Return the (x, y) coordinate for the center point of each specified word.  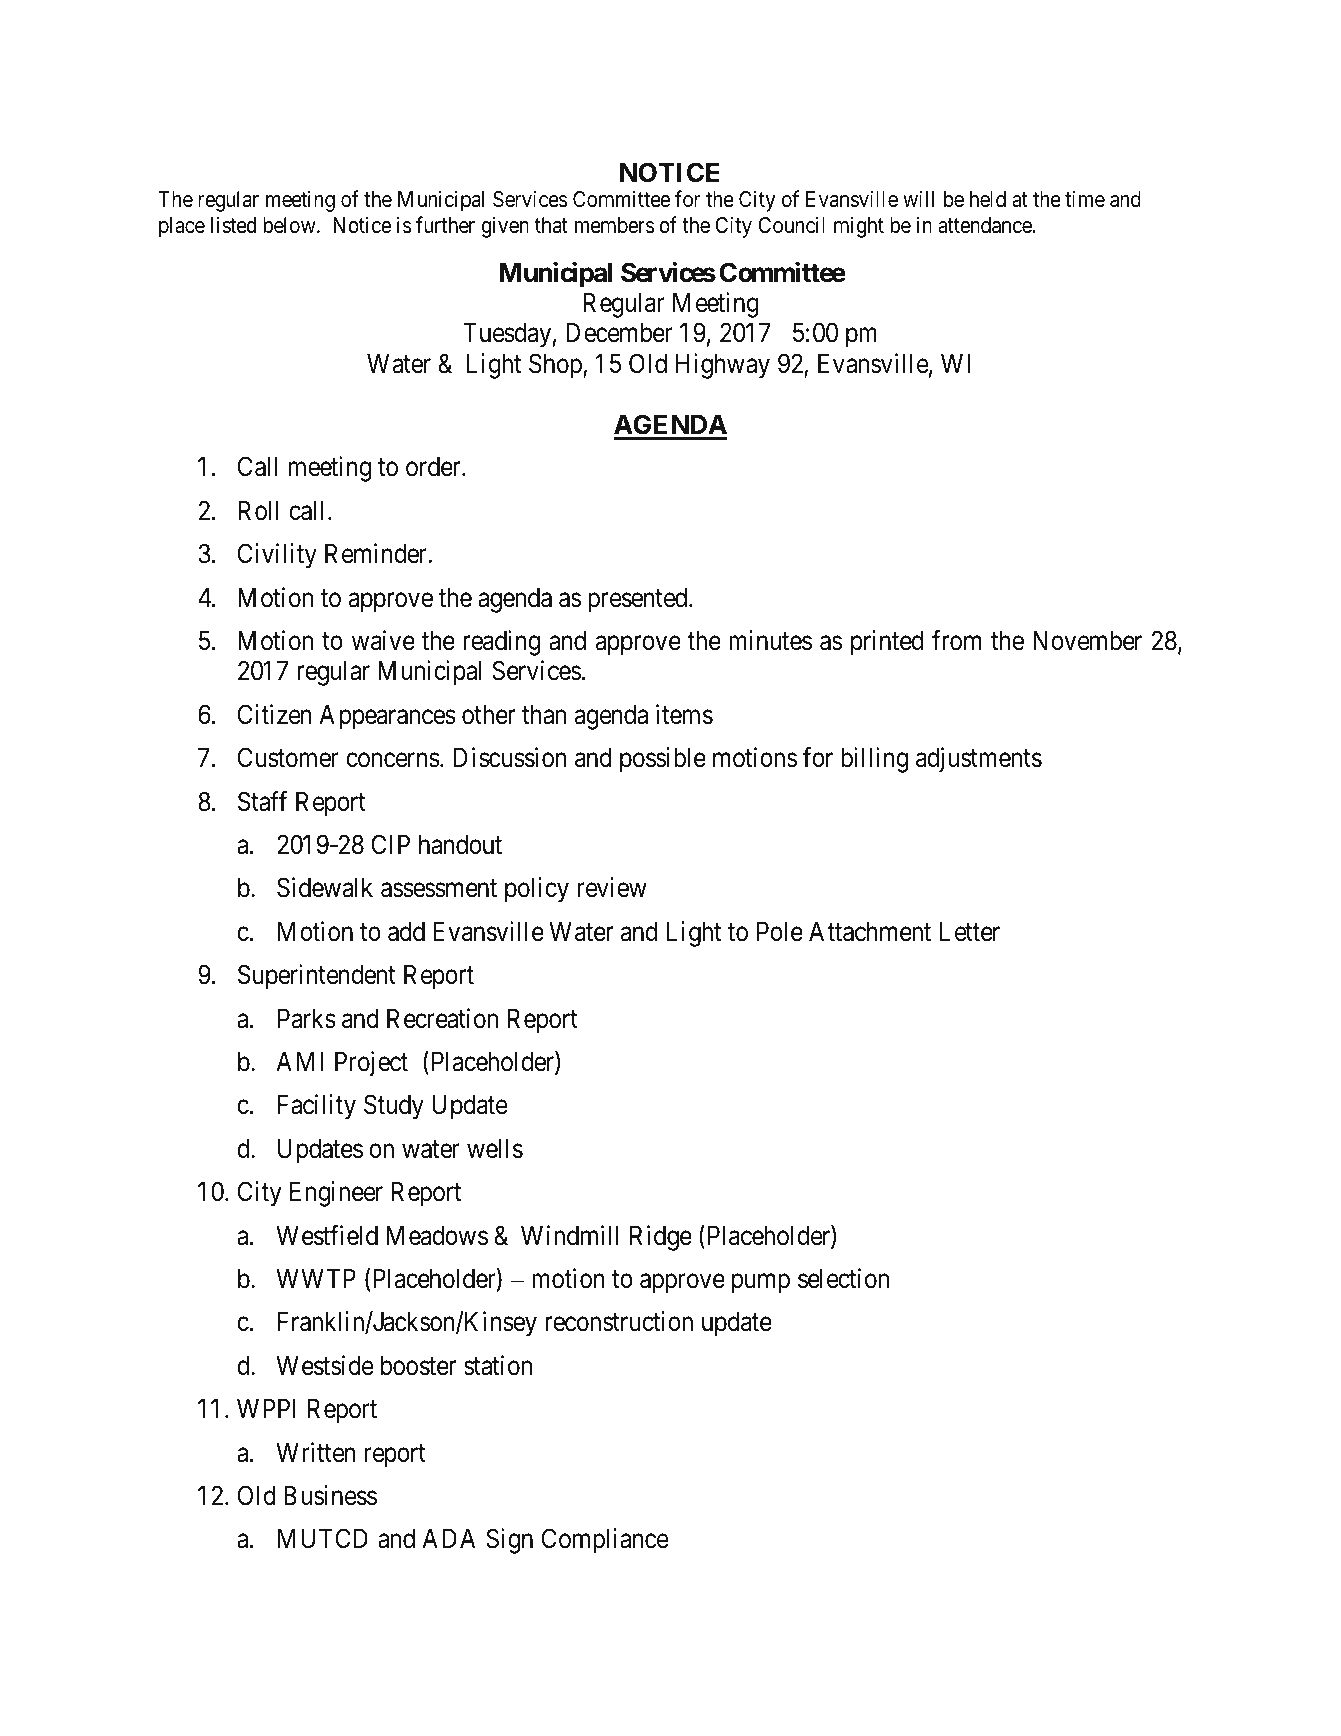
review (612, 887)
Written (316, 1452)
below (290, 225)
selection (843, 1278)
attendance (985, 225)
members (615, 225)
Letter (970, 932)
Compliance (605, 1541)
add (406, 932)
